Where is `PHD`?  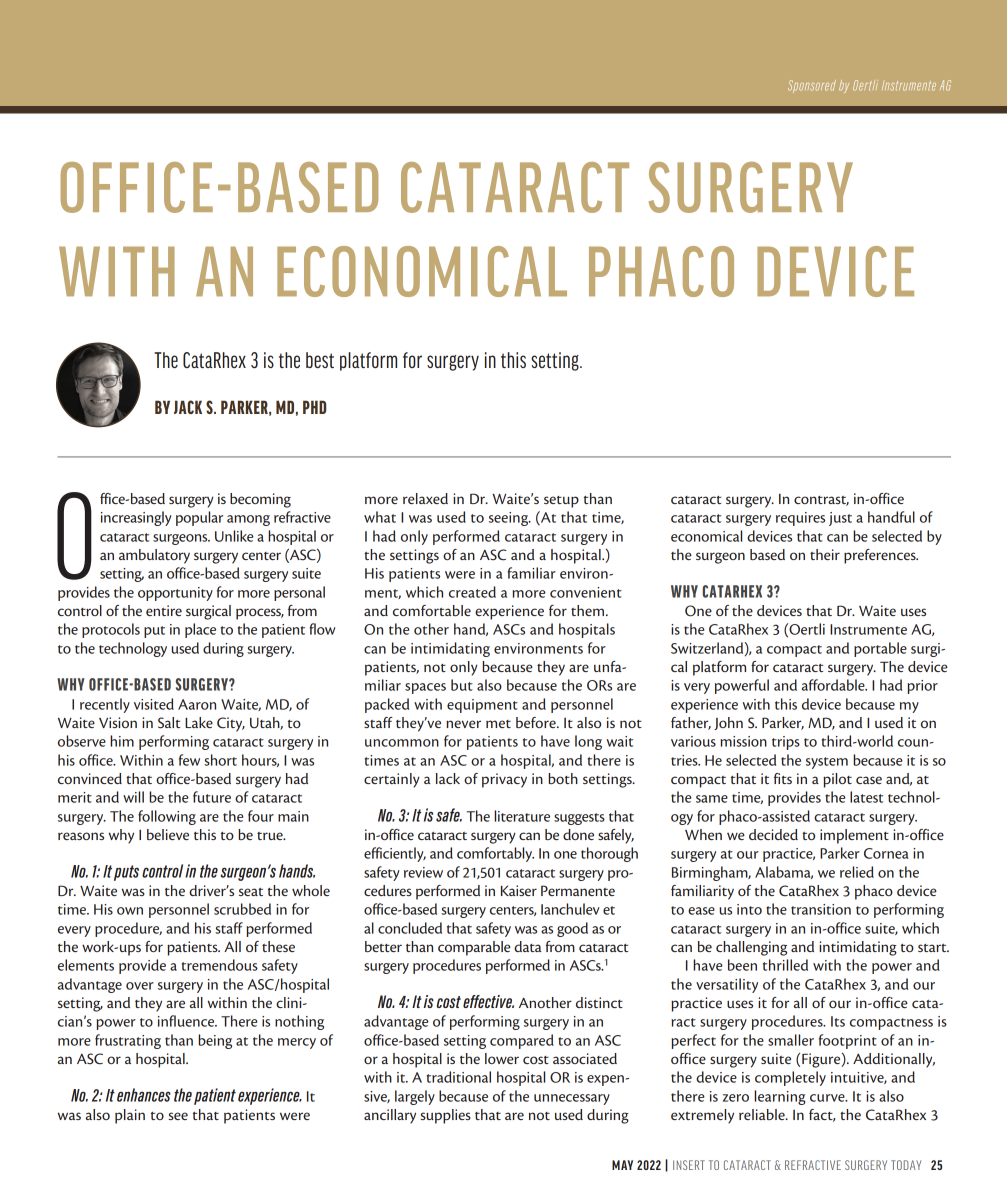
PHD is located at coordinates (314, 407).
